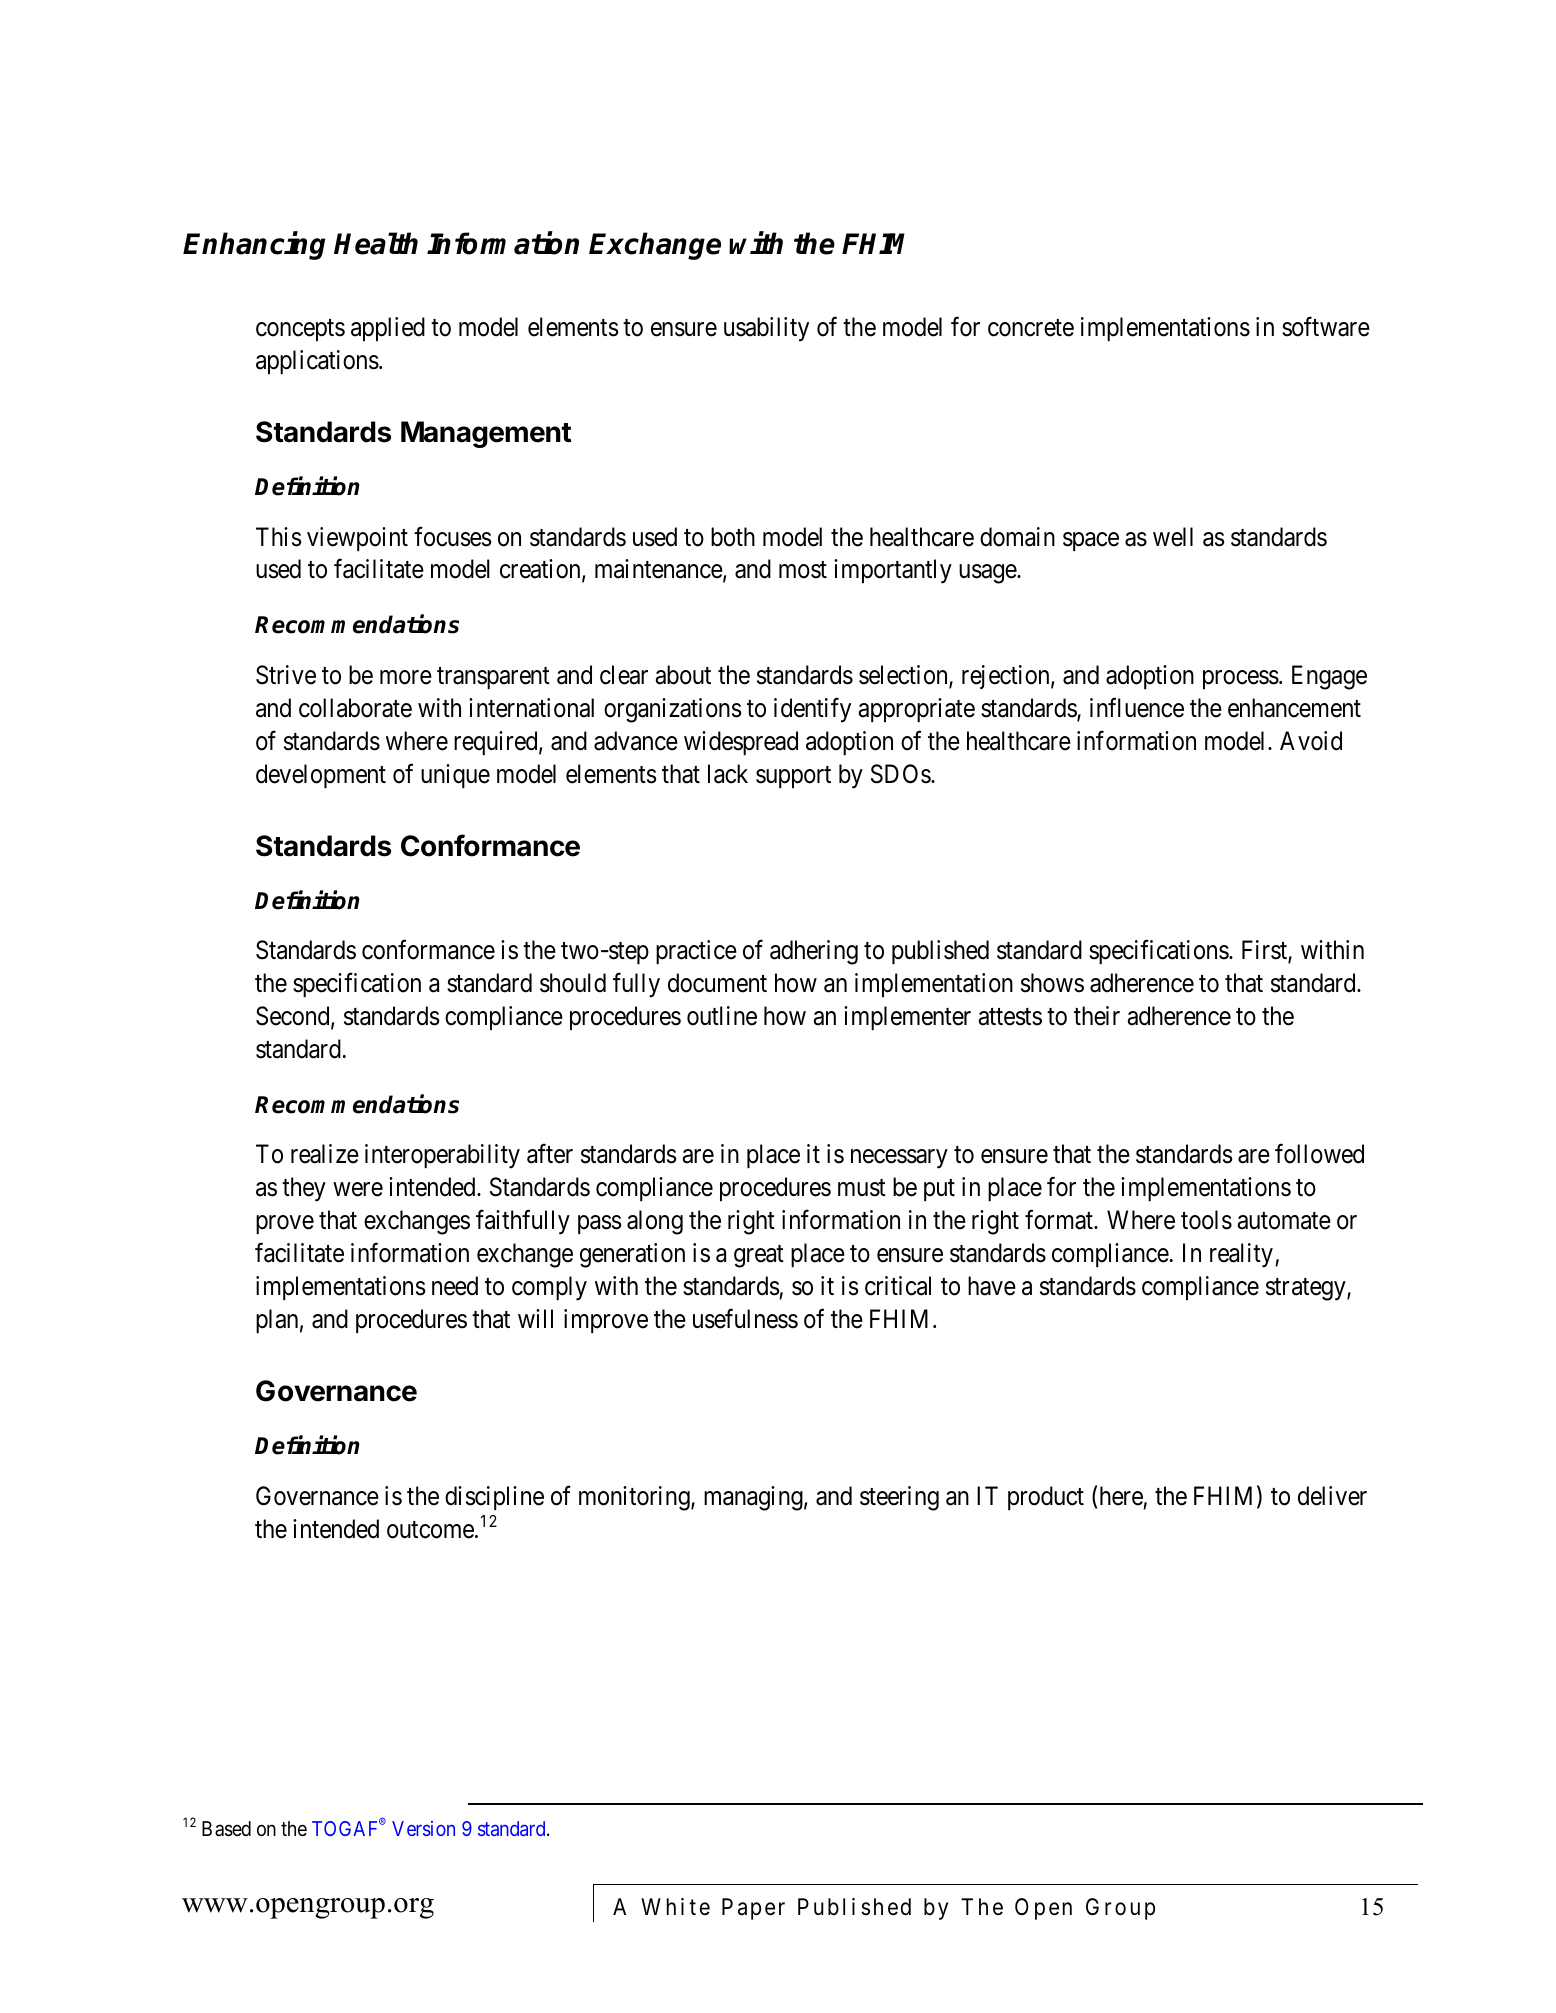 This screenshot has height=2013, width=1556. What do you see at coordinates (1241, 679) in the screenshot?
I see `process` at bounding box center [1241, 679].
